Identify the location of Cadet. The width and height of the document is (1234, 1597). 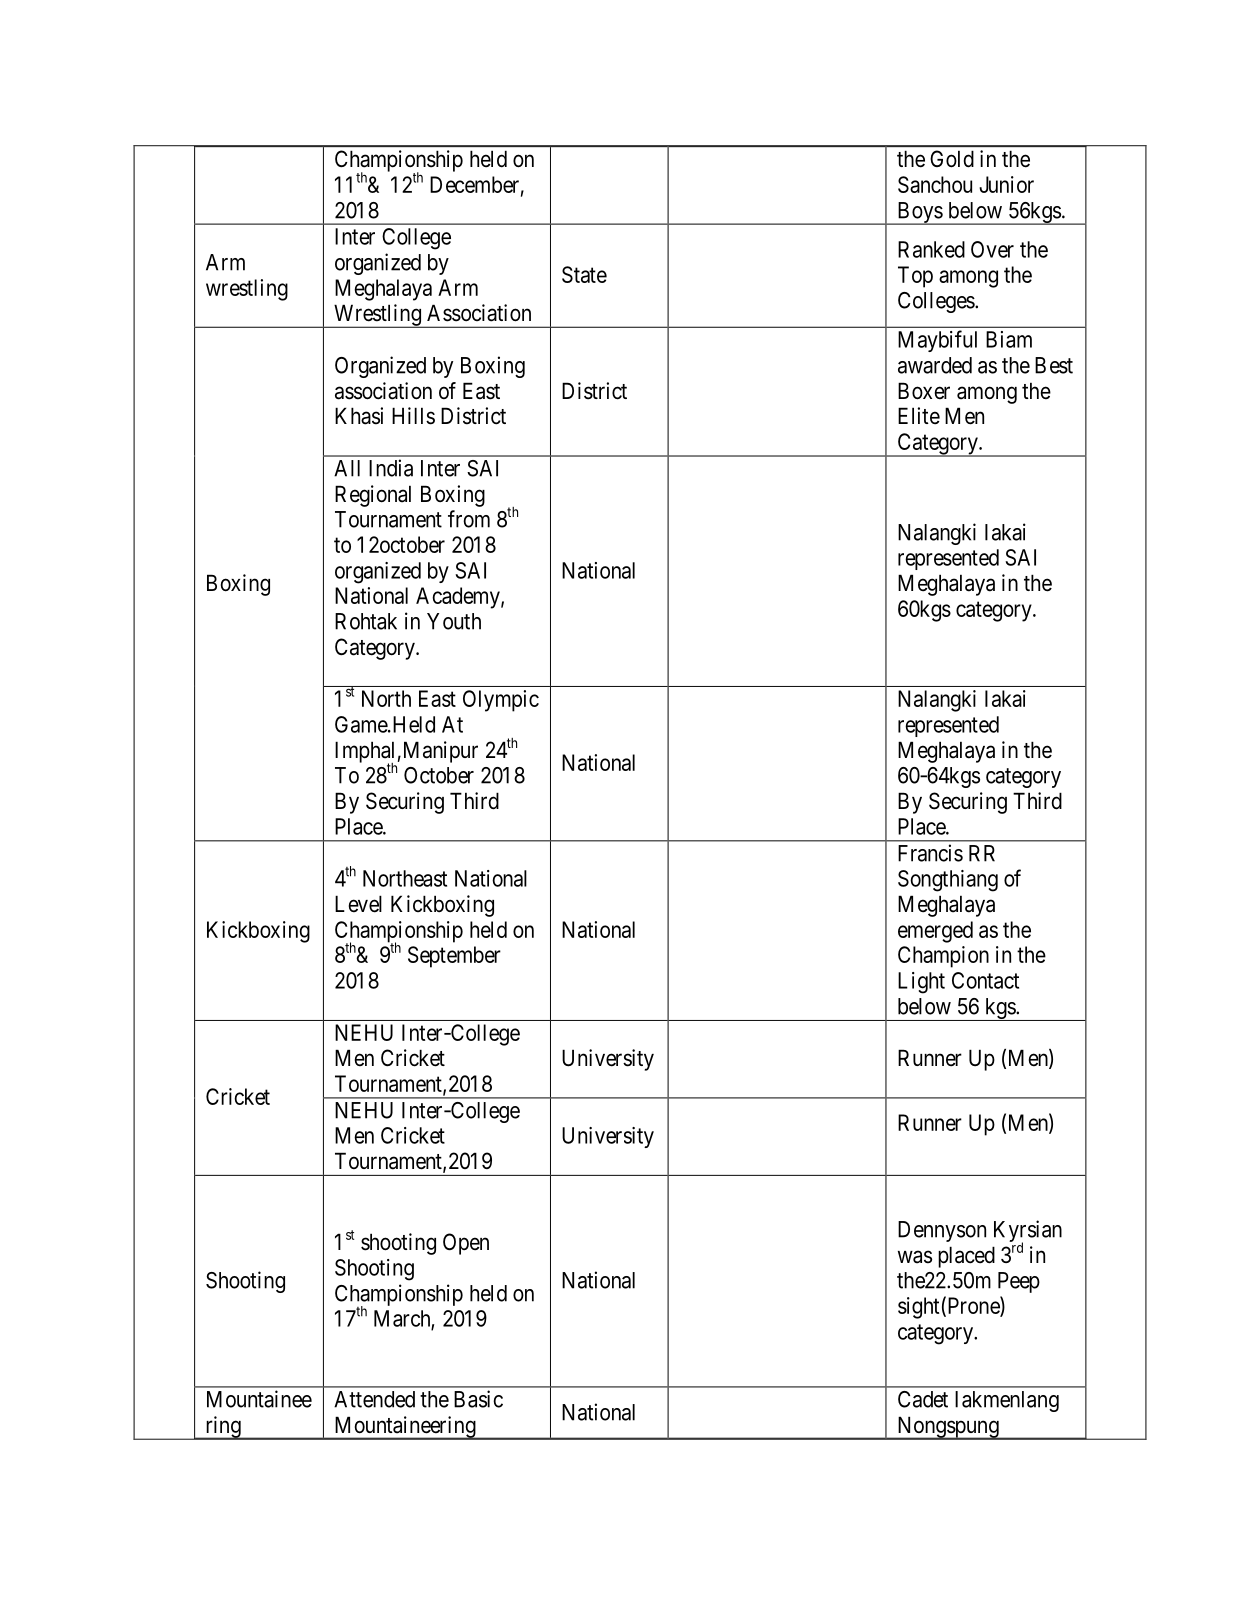
(923, 1399).
